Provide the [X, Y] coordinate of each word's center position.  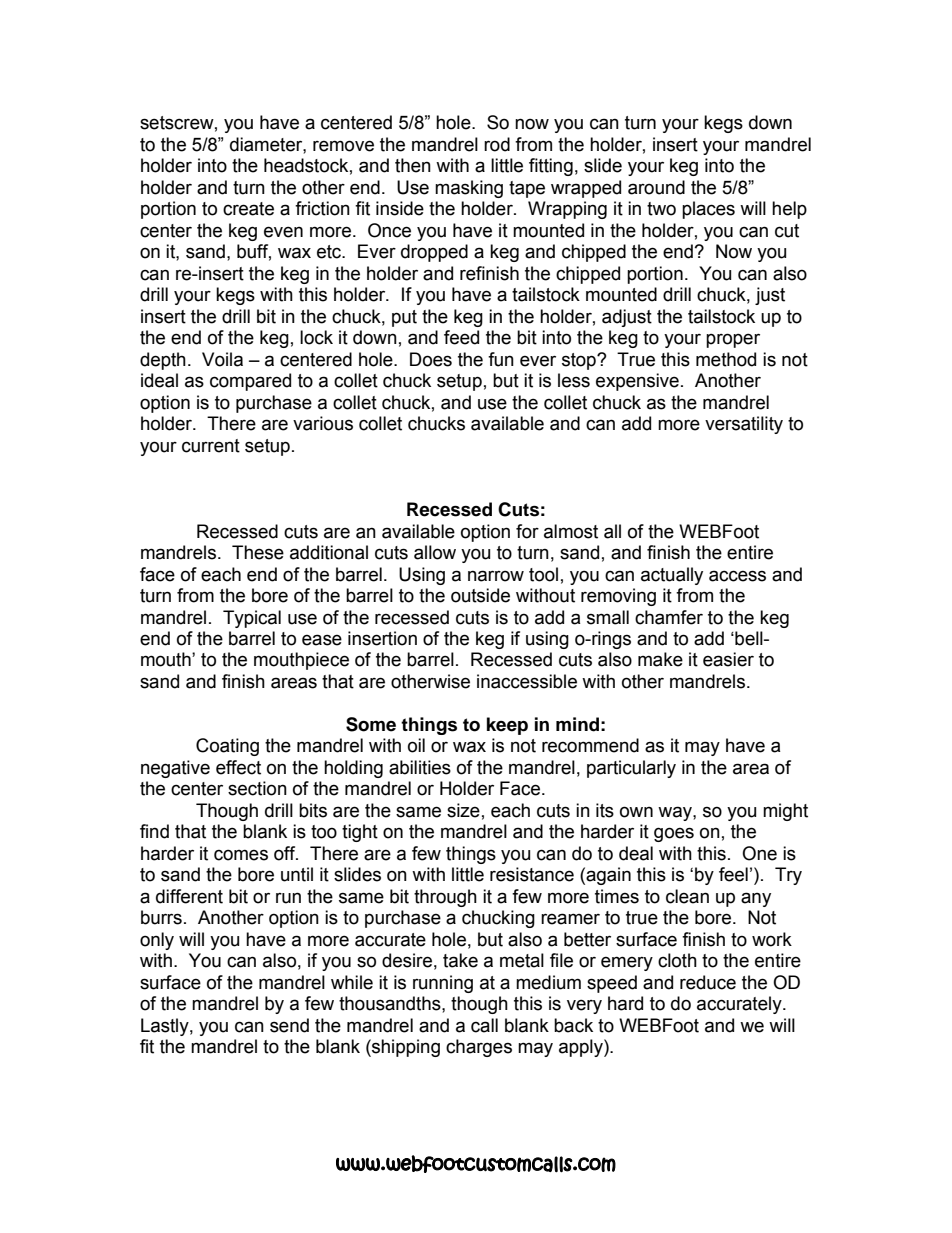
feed [461, 337]
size [463, 810]
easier [728, 659]
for [527, 531]
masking [469, 189]
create [248, 209]
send [289, 1025]
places [708, 210]
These [258, 552]
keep [507, 726]
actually [672, 576]
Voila [222, 359]
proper [733, 340]
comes [241, 855]
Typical [252, 619]
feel [733, 874]
